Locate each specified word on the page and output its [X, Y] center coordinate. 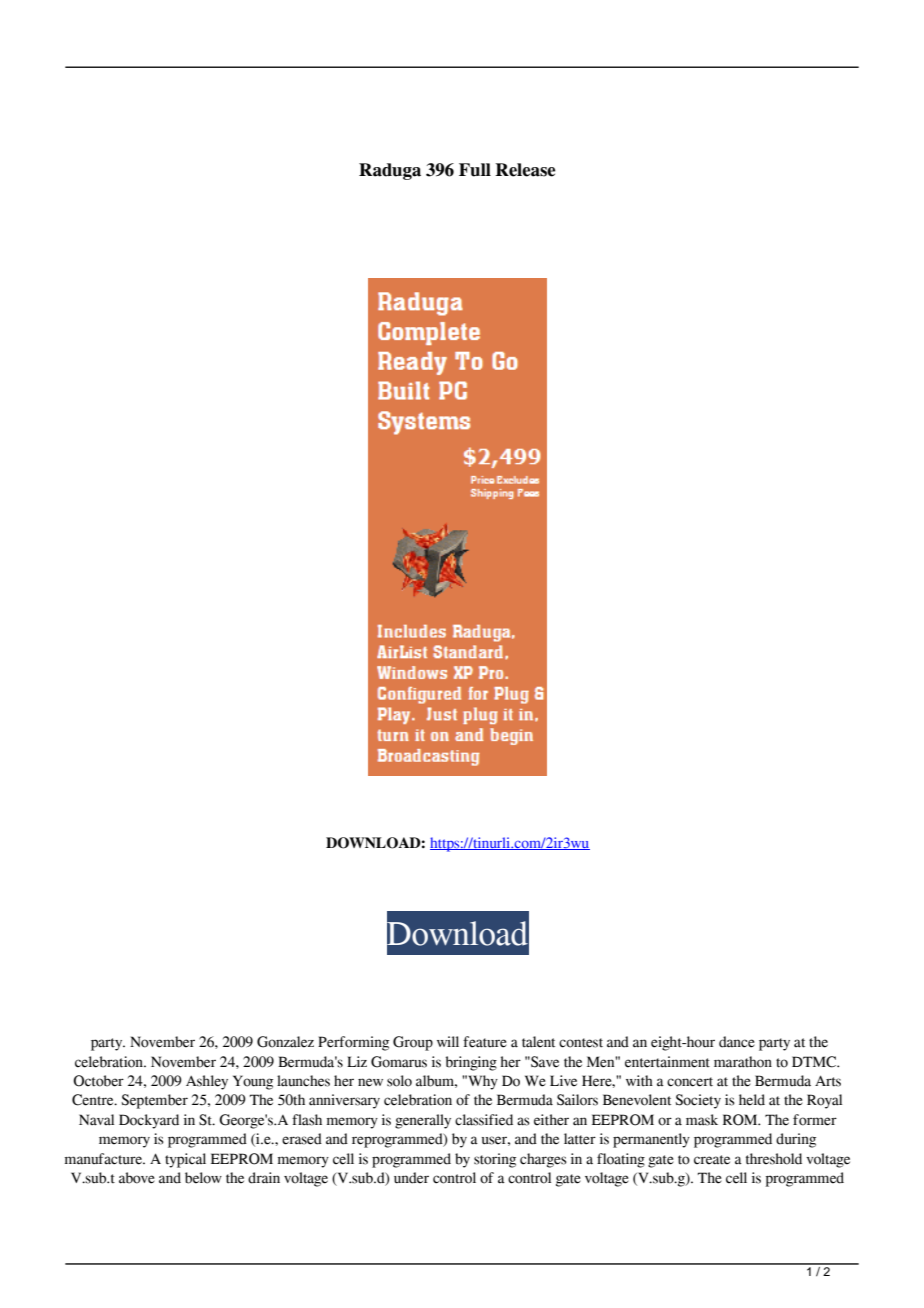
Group [413, 1043]
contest [581, 1043]
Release [525, 170]
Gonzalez [285, 1042]
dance [737, 1042]
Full [475, 170]
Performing [353, 1043]
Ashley [207, 1082]
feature [485, 1042]
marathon [743, 1062]
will [448, 1041]
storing [495, 1160]
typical [185, 1160]
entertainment [667, 1062]
